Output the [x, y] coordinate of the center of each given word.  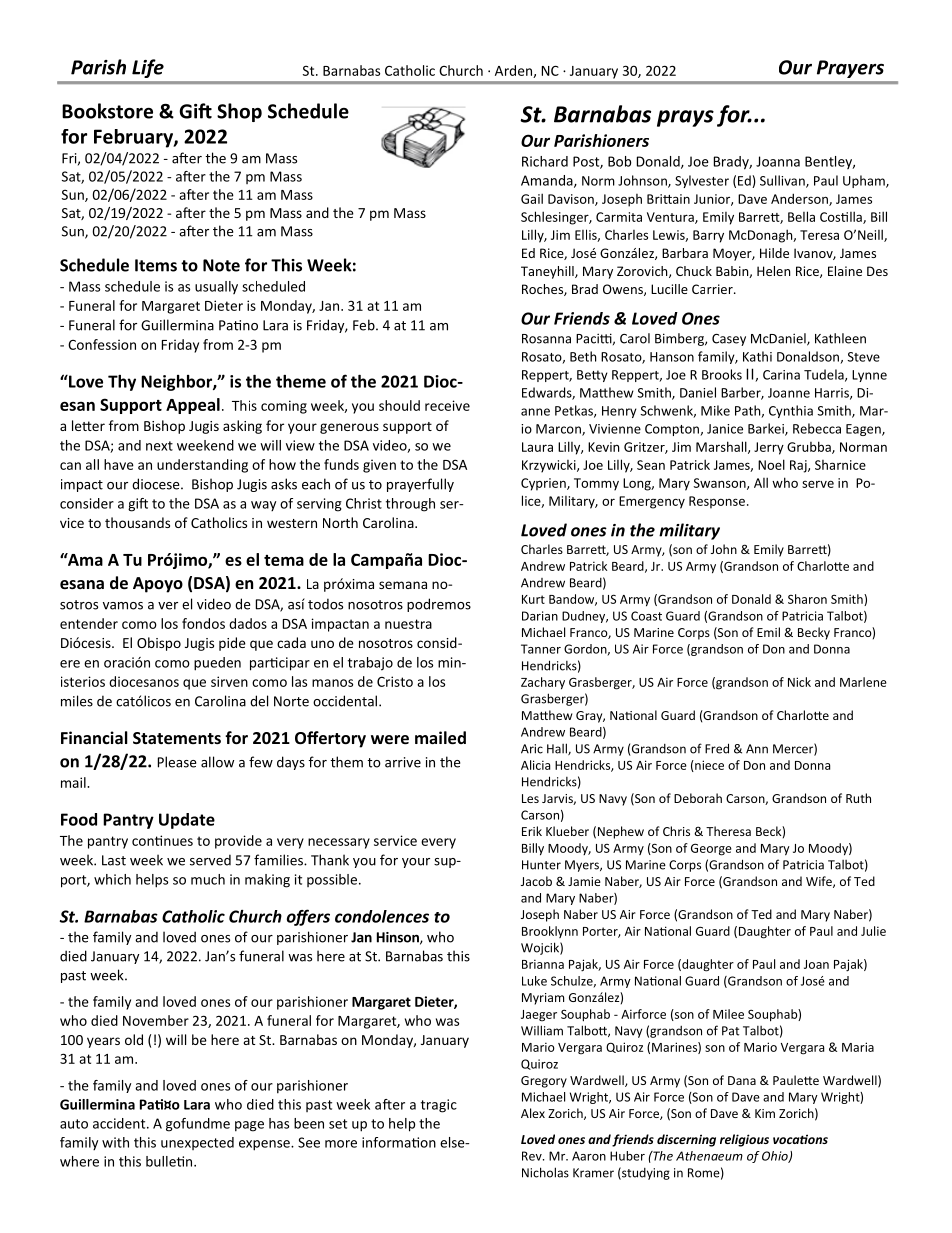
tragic [439, 1106]
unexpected [197, 1143]
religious [744, 1140]
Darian [540, 616]
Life [148, 68]
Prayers [850, 69]
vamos [123, 606]
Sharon [807, 599]
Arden [514, 71]
